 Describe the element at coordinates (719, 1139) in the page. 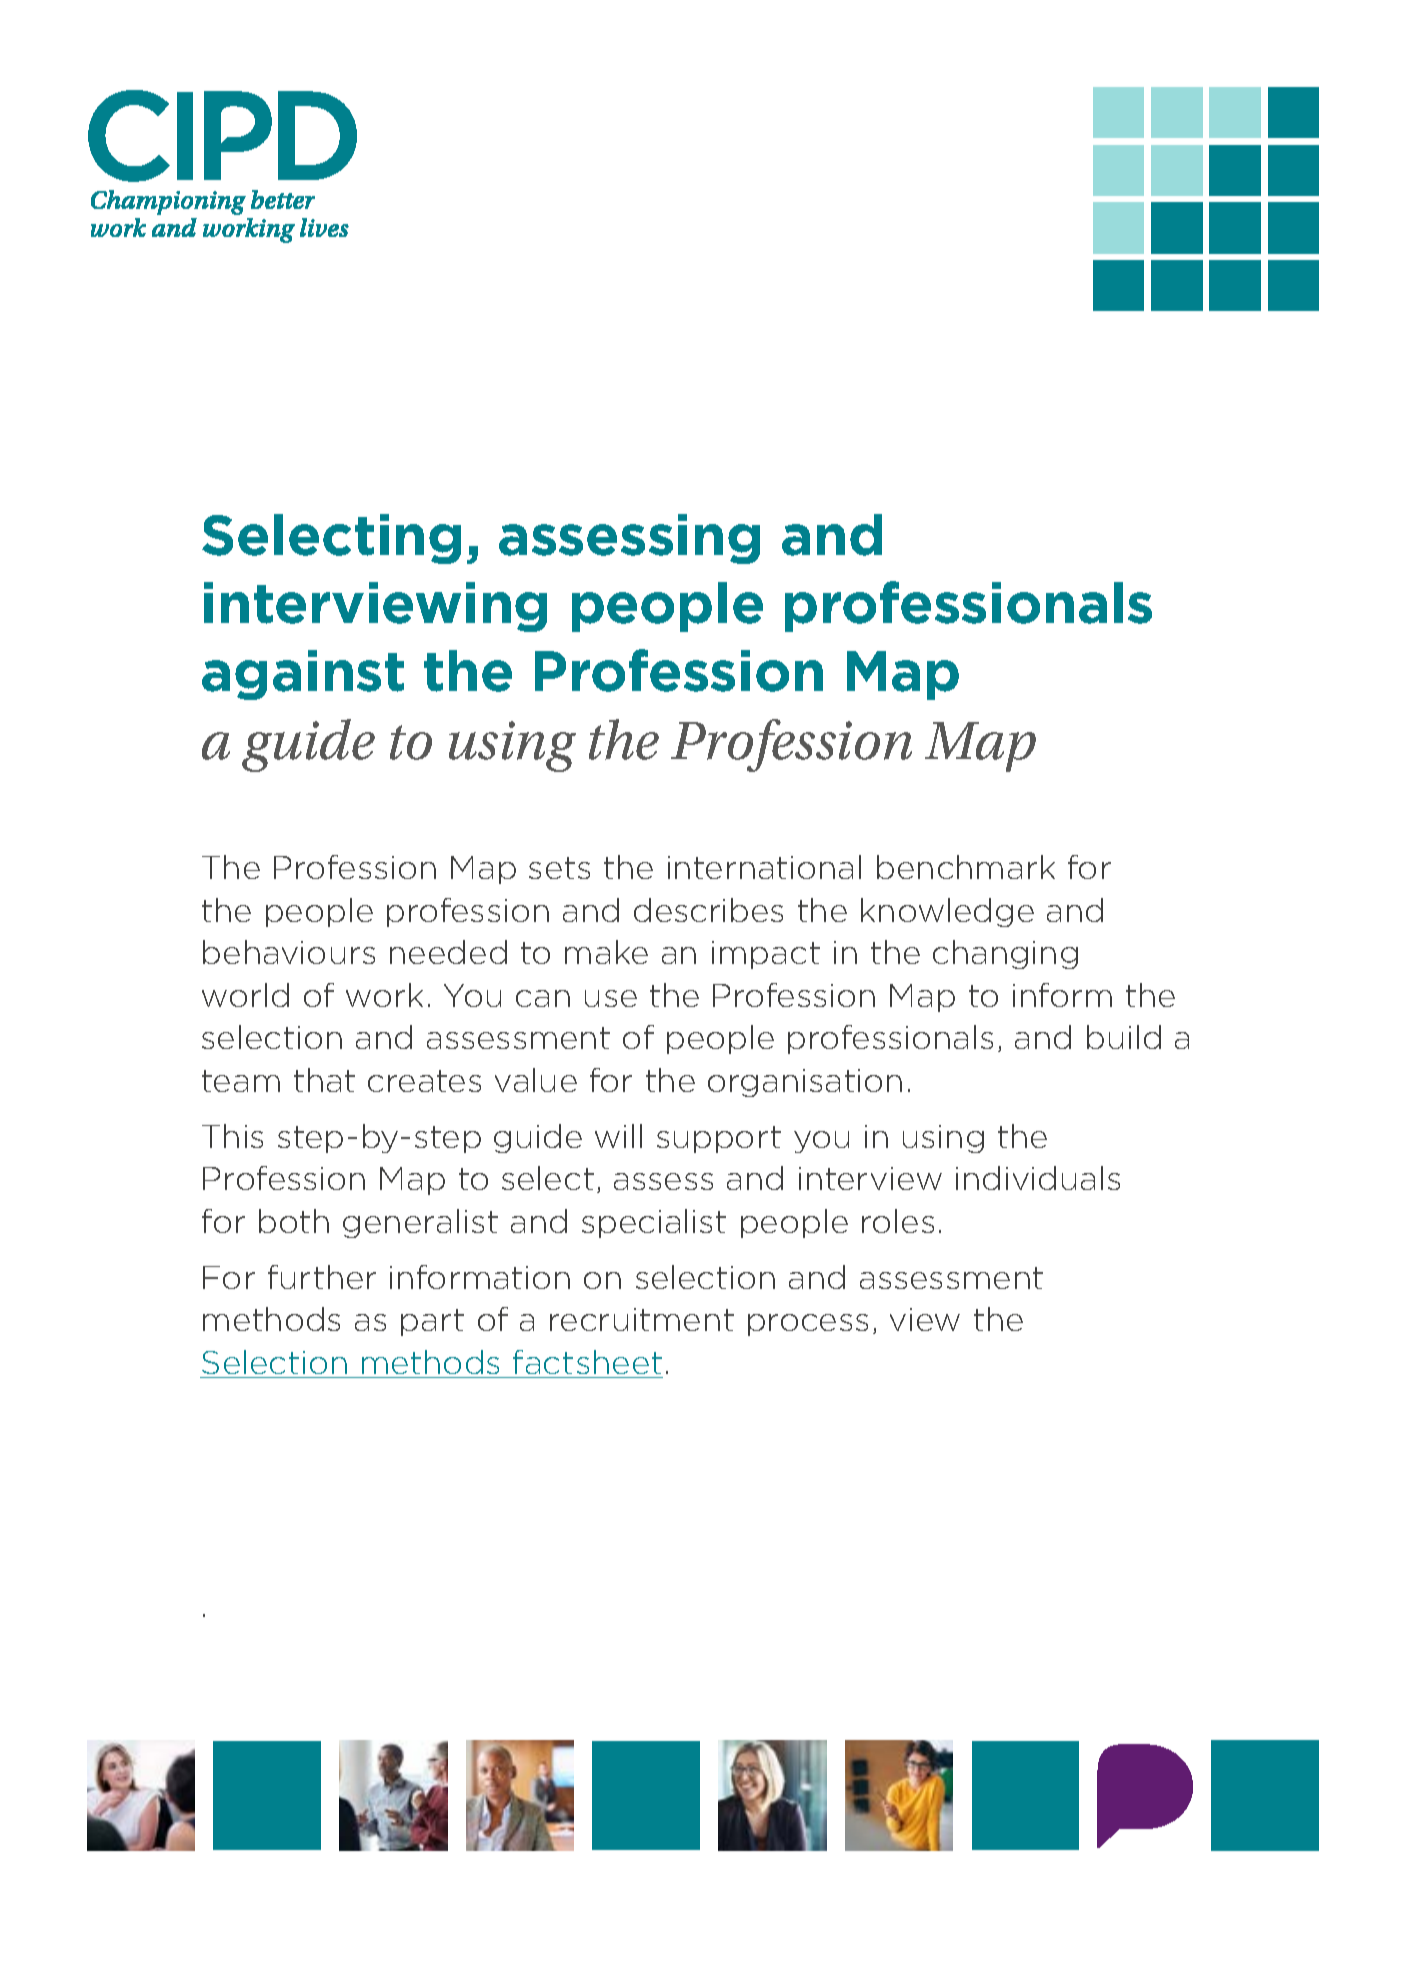

I see `support` at that location.
